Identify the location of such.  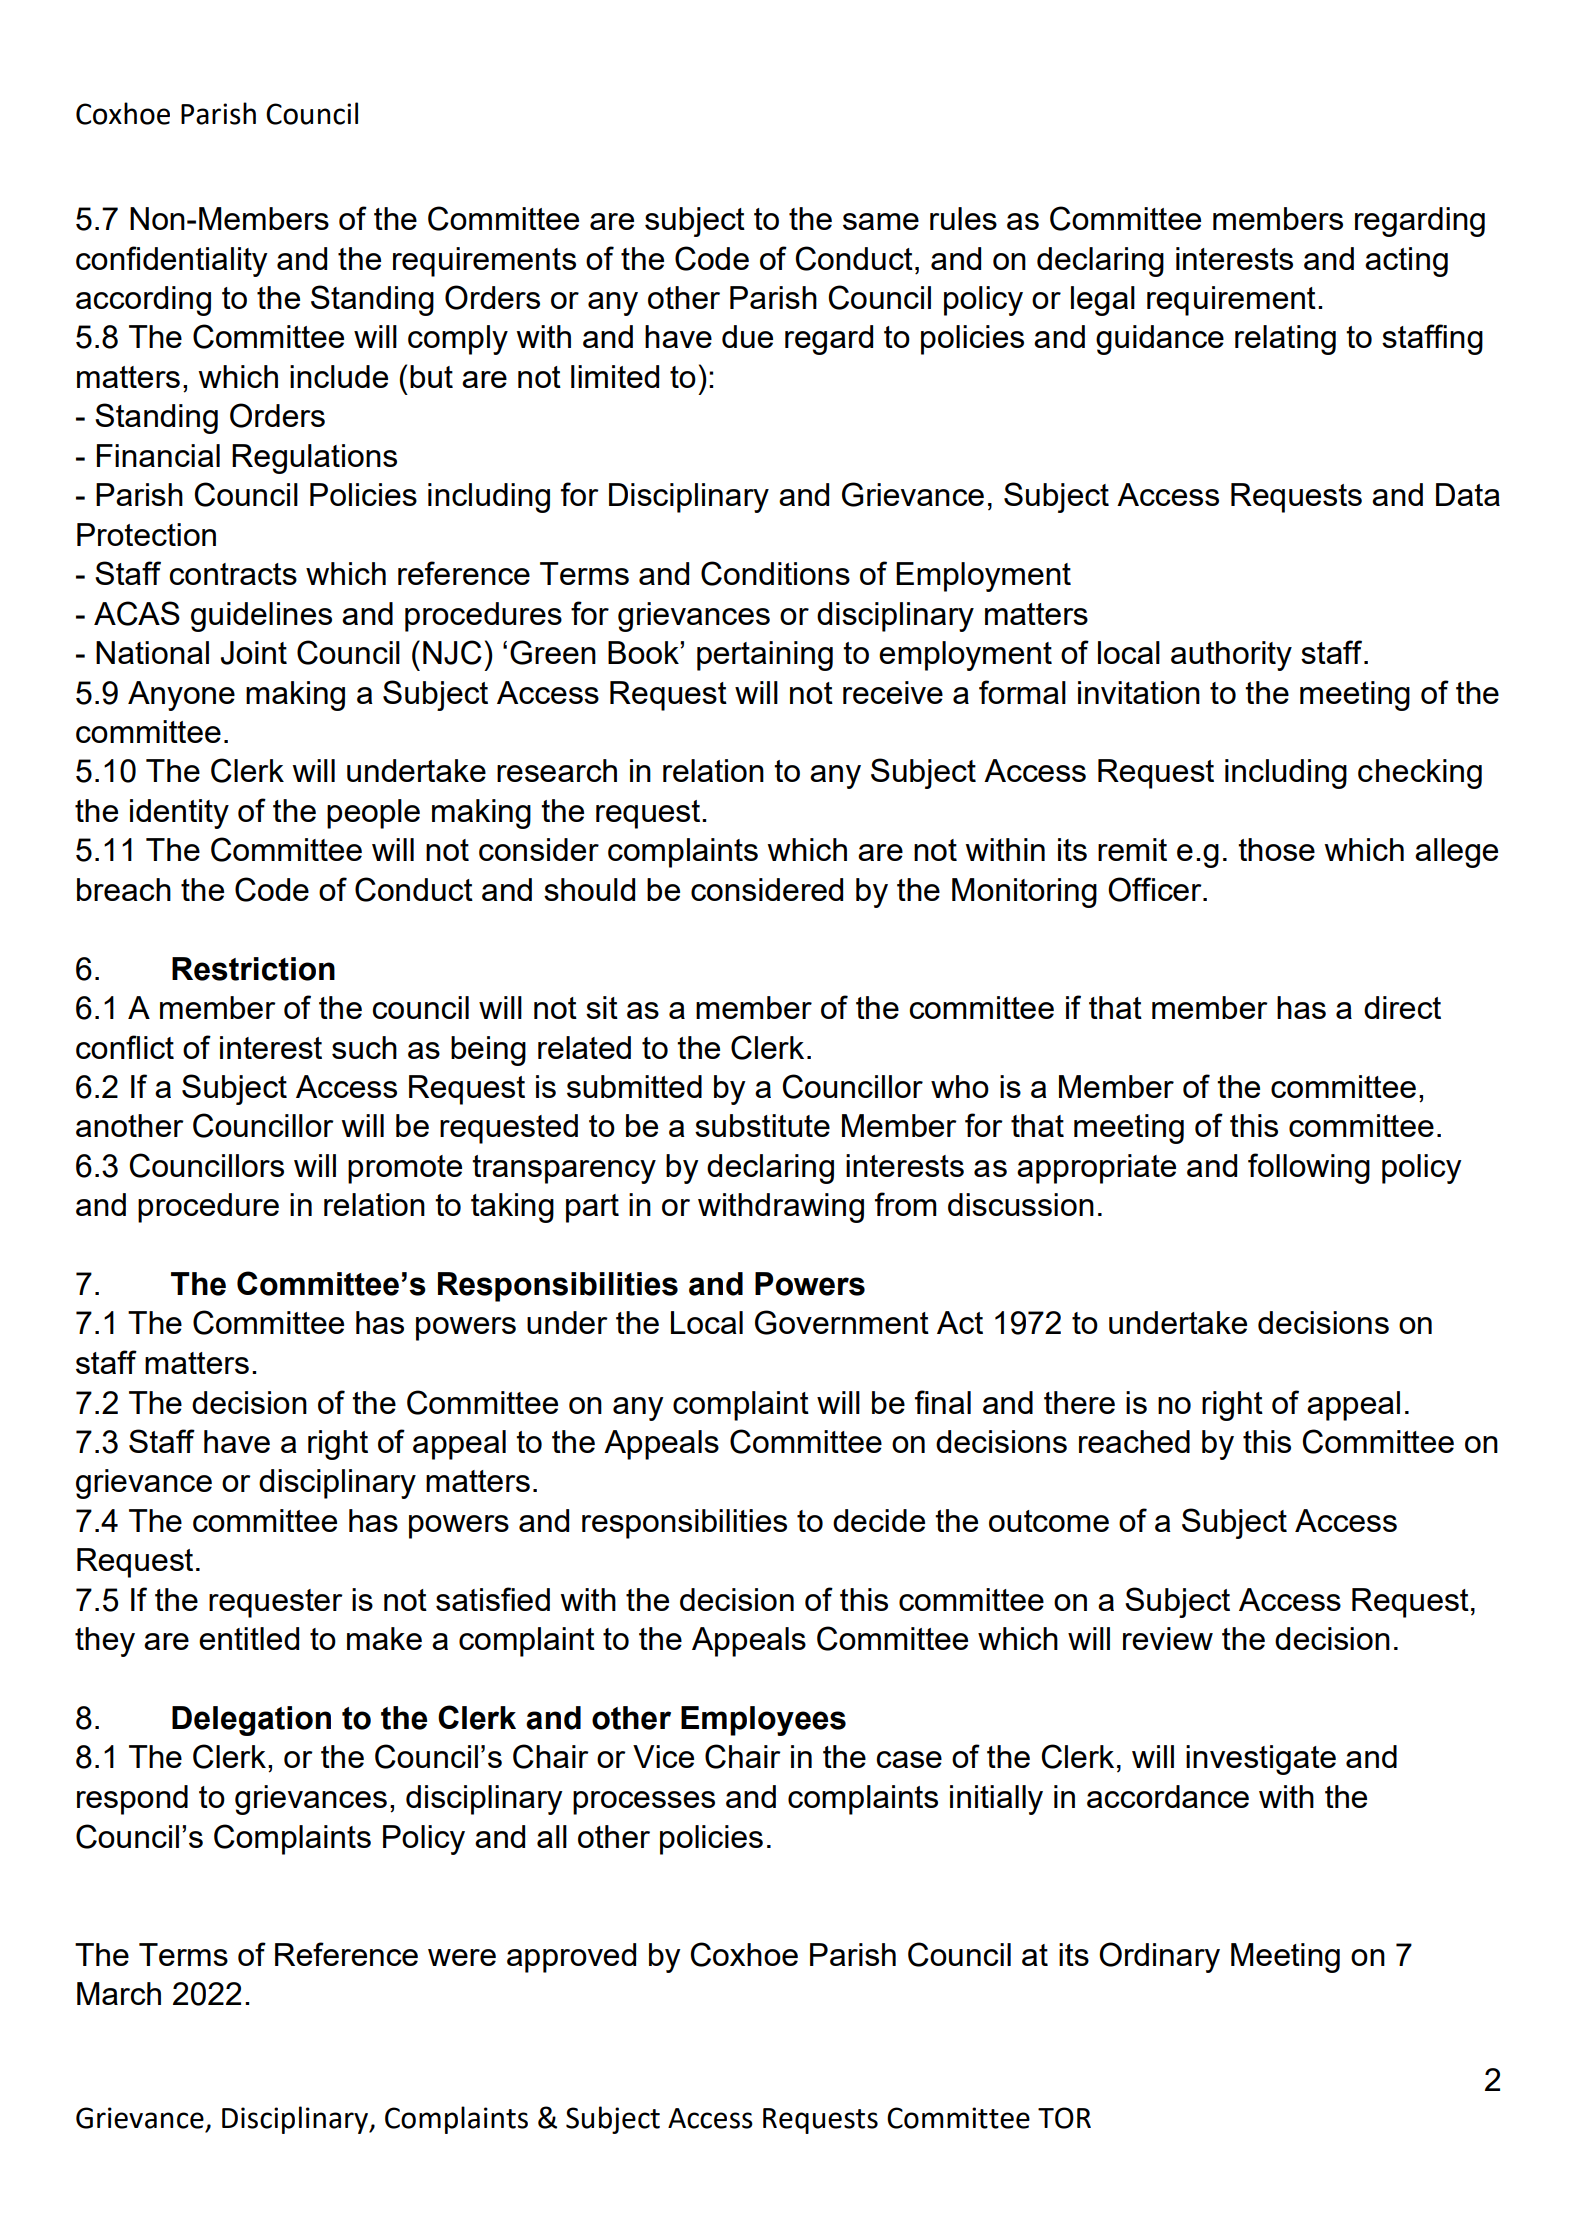
(364, 1047).
